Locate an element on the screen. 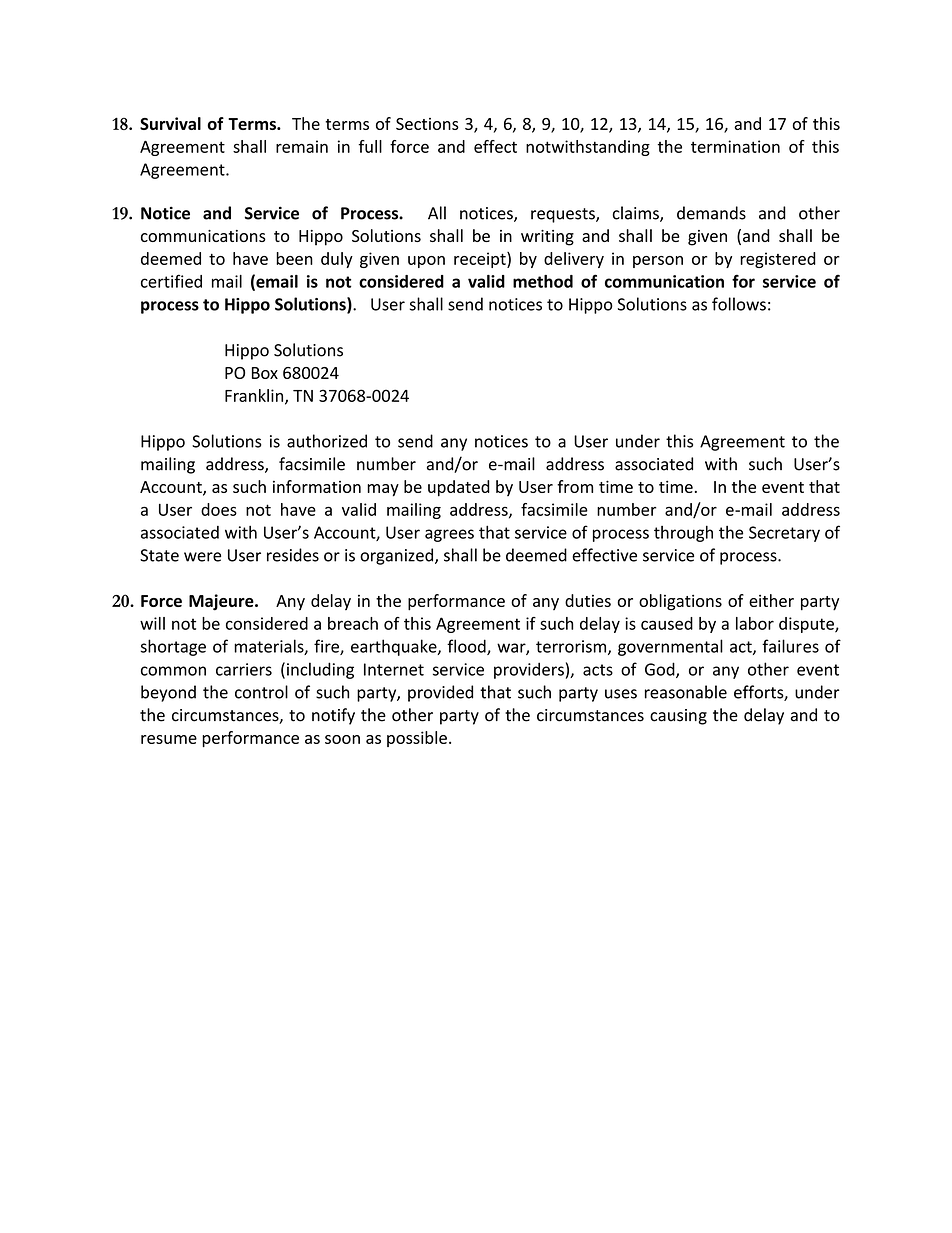  Majeure is located at coordinates (222, 602).
